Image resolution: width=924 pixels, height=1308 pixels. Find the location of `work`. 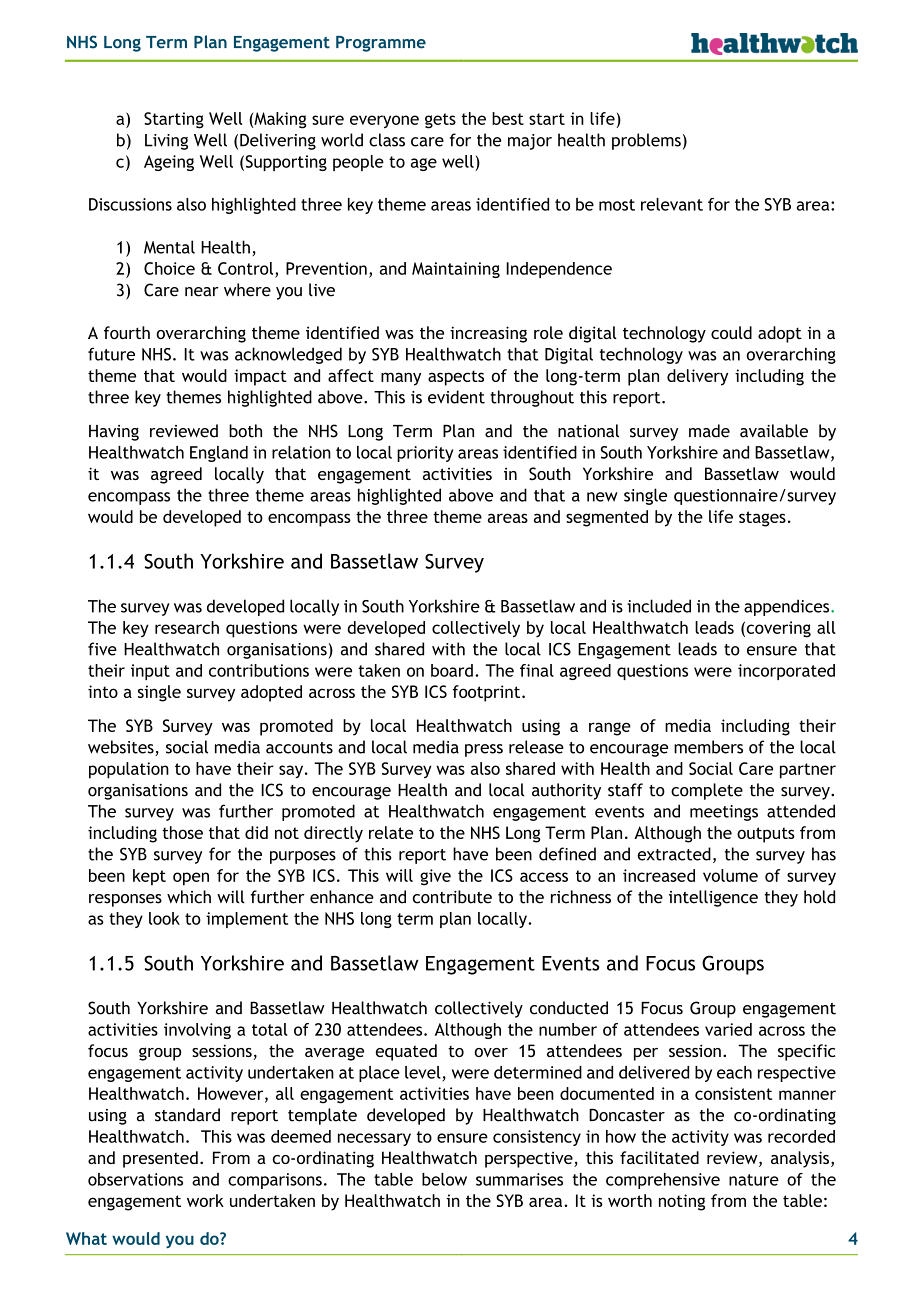

work is located at coordinates (205, 1200).
